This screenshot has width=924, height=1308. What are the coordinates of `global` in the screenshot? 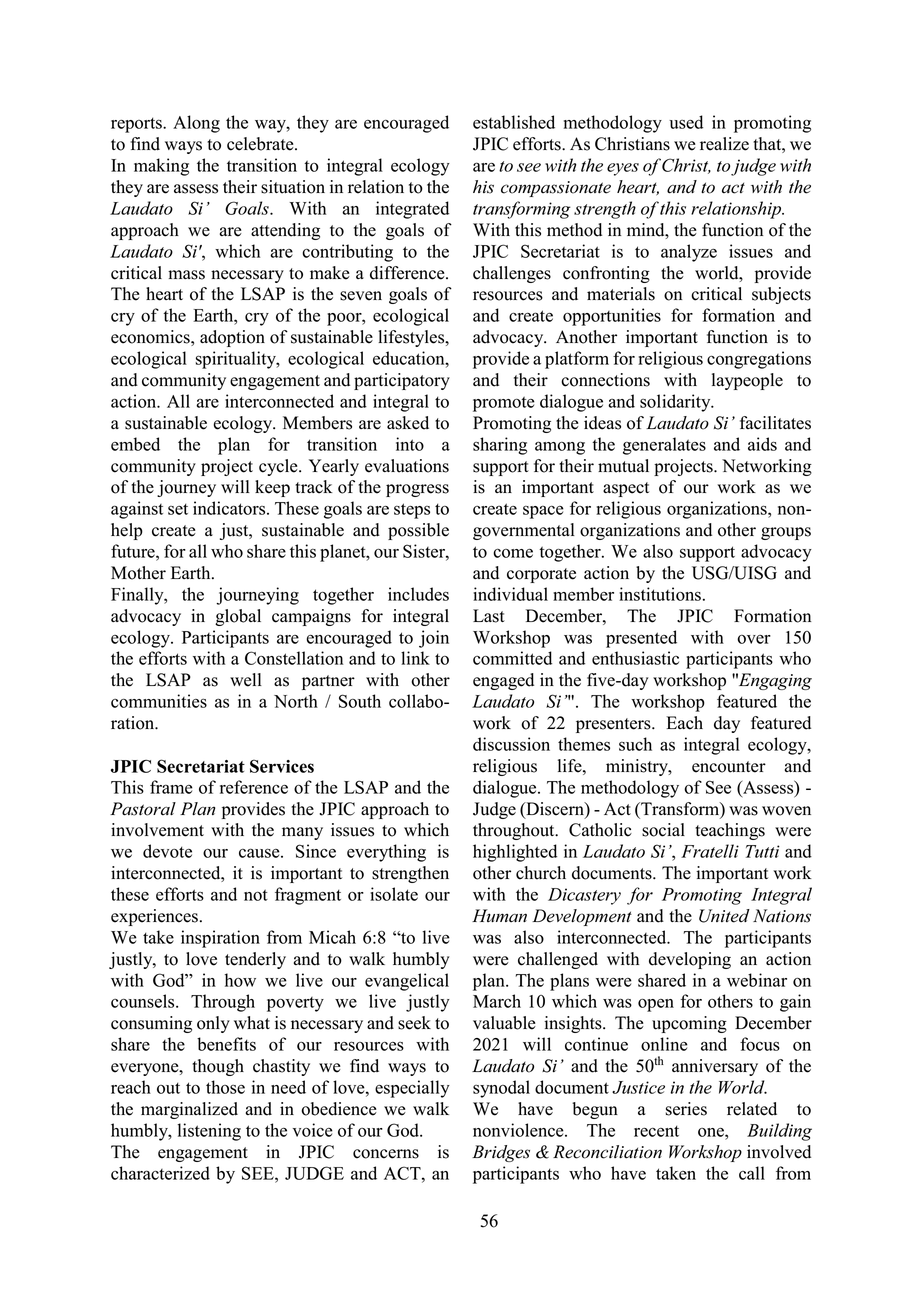 It's located at (238, 617).
